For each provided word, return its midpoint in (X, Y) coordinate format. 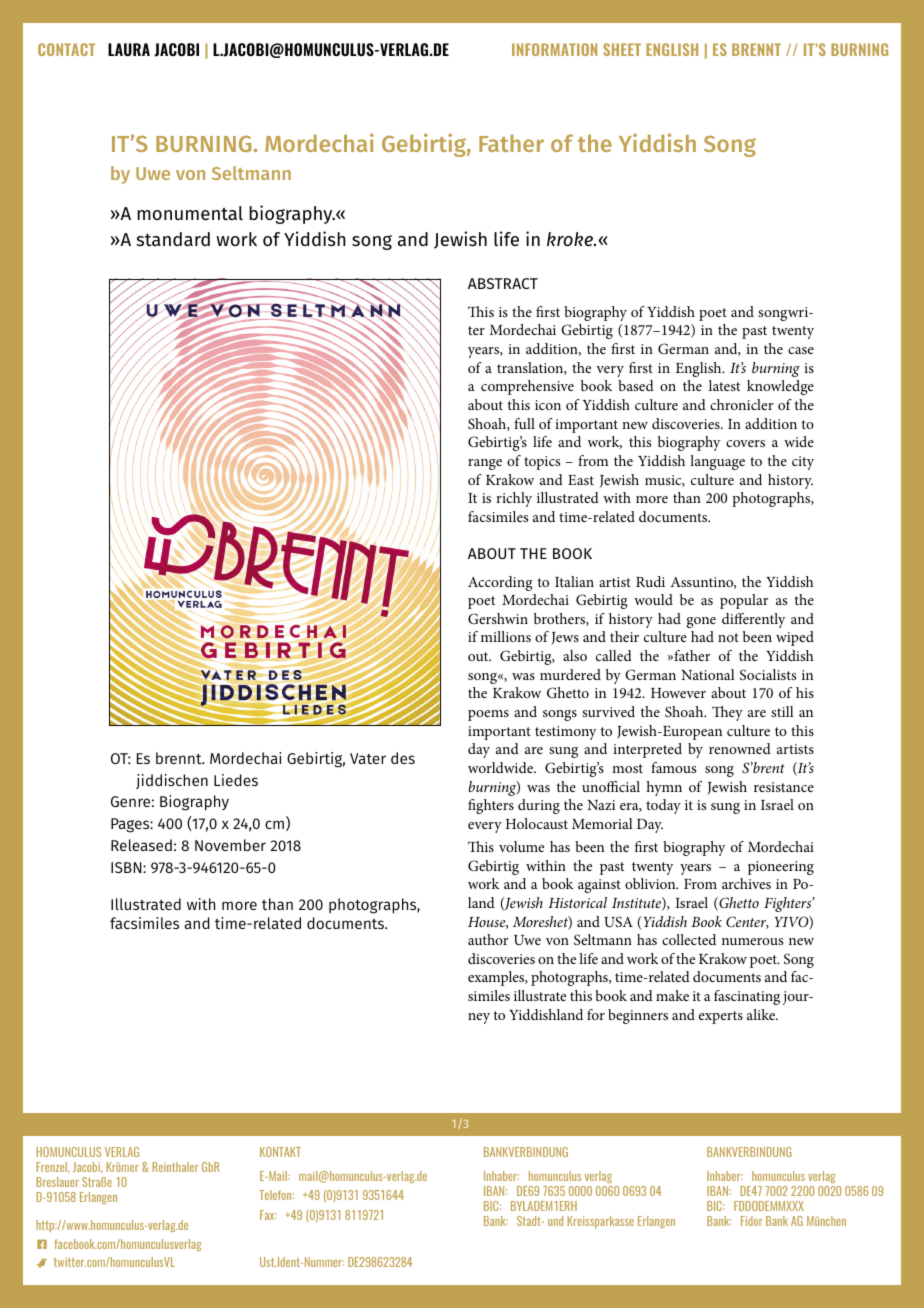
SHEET (622, 49)
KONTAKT (280, 1152)
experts (721, 1017)
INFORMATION (554, 49)
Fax (268, 1215)
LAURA (129, 49)
